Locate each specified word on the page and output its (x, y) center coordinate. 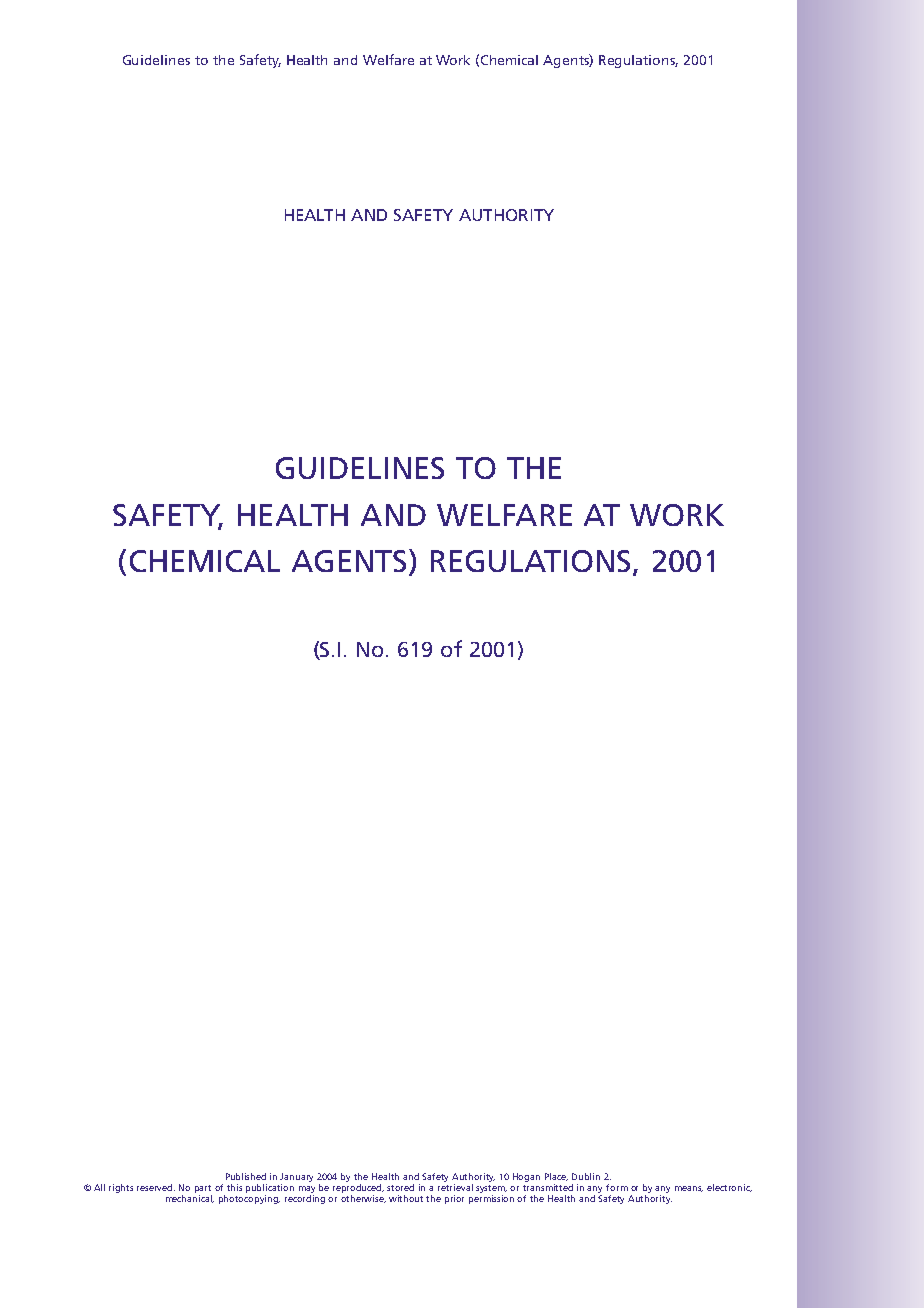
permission (491, 1199)
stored (400, 1187)
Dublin (586, 1176)
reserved (156, 1187)
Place (556, 1177)
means (689, 1189)
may (307, 1191)
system (491, 1190)
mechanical (190, 1199)
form (617, 1187)
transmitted (548, 1187)
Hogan (526, 1177)
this (234, 1187)
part (203, 1189)
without (406, 1198)
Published (246, 1176)
